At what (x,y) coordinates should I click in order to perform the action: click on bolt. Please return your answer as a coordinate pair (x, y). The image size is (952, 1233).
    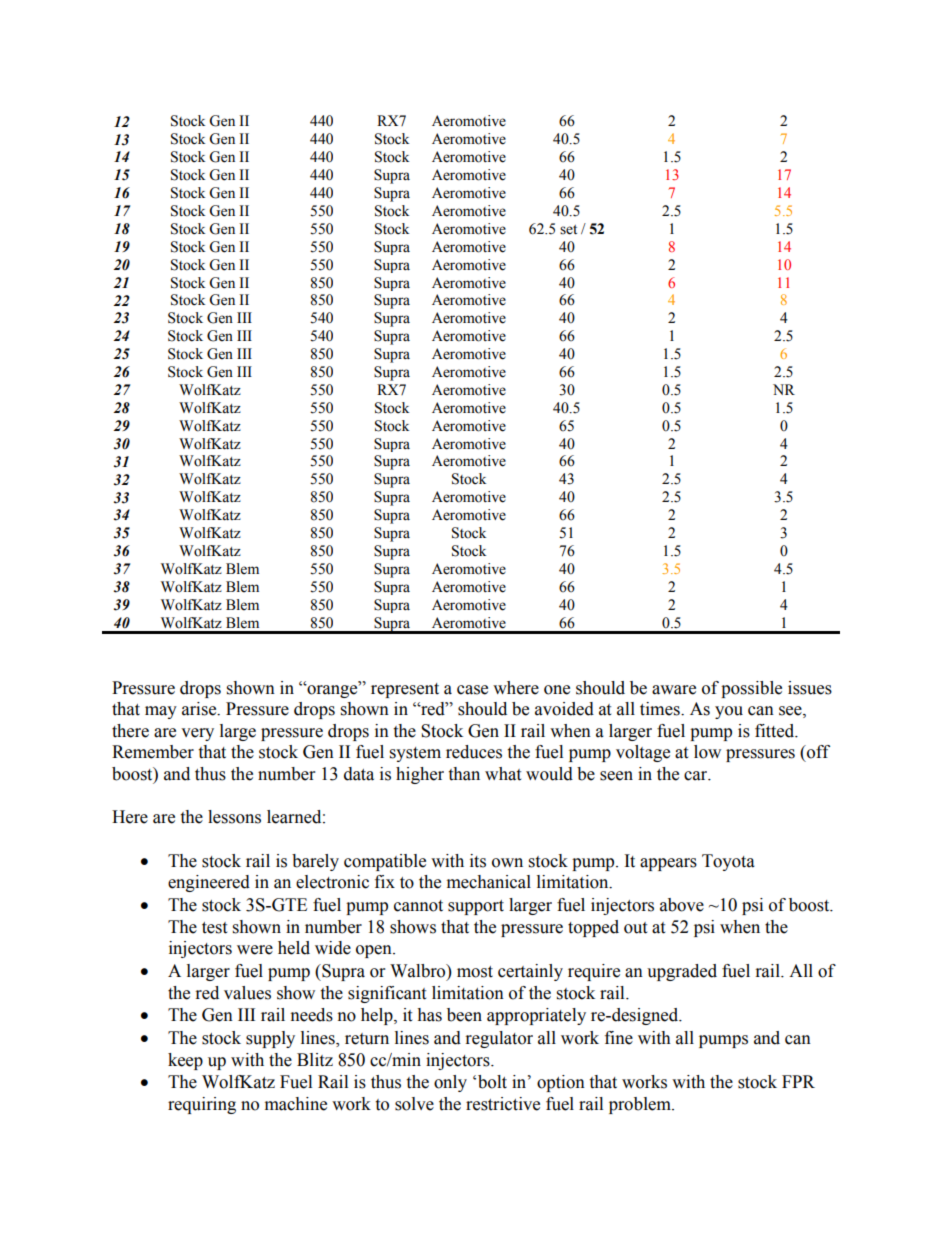
    Looking at the image, I should click on (492, 1082).
